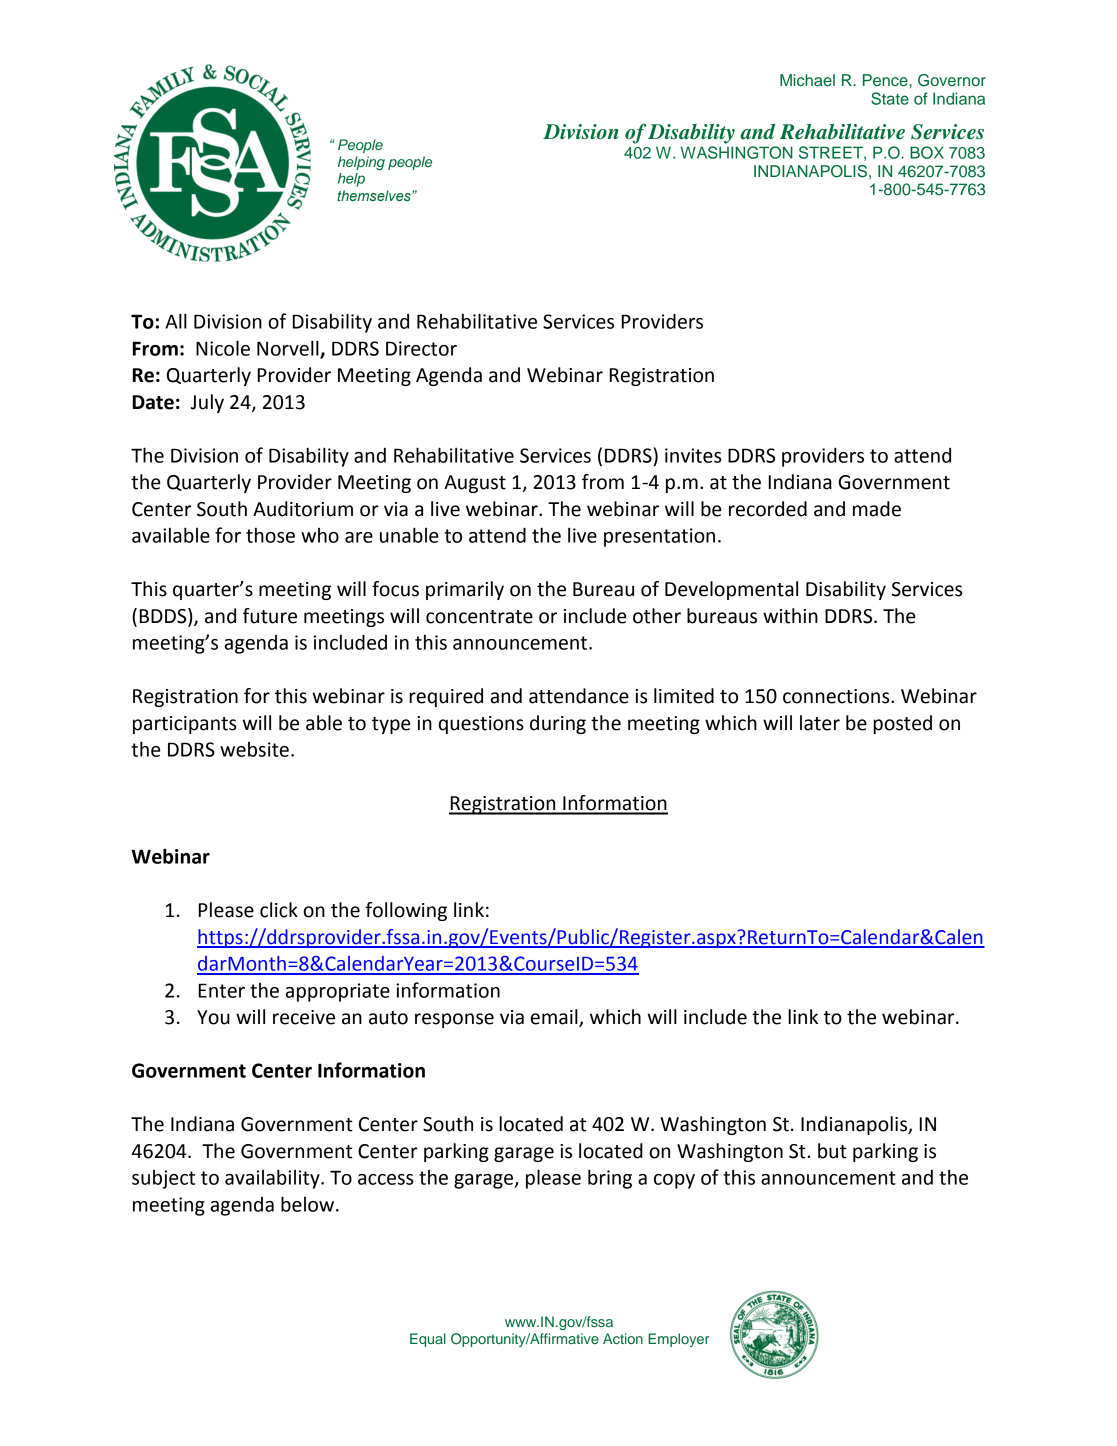 This document has height=1446, width=1117. I want to click on email, so click(555, 1018).
